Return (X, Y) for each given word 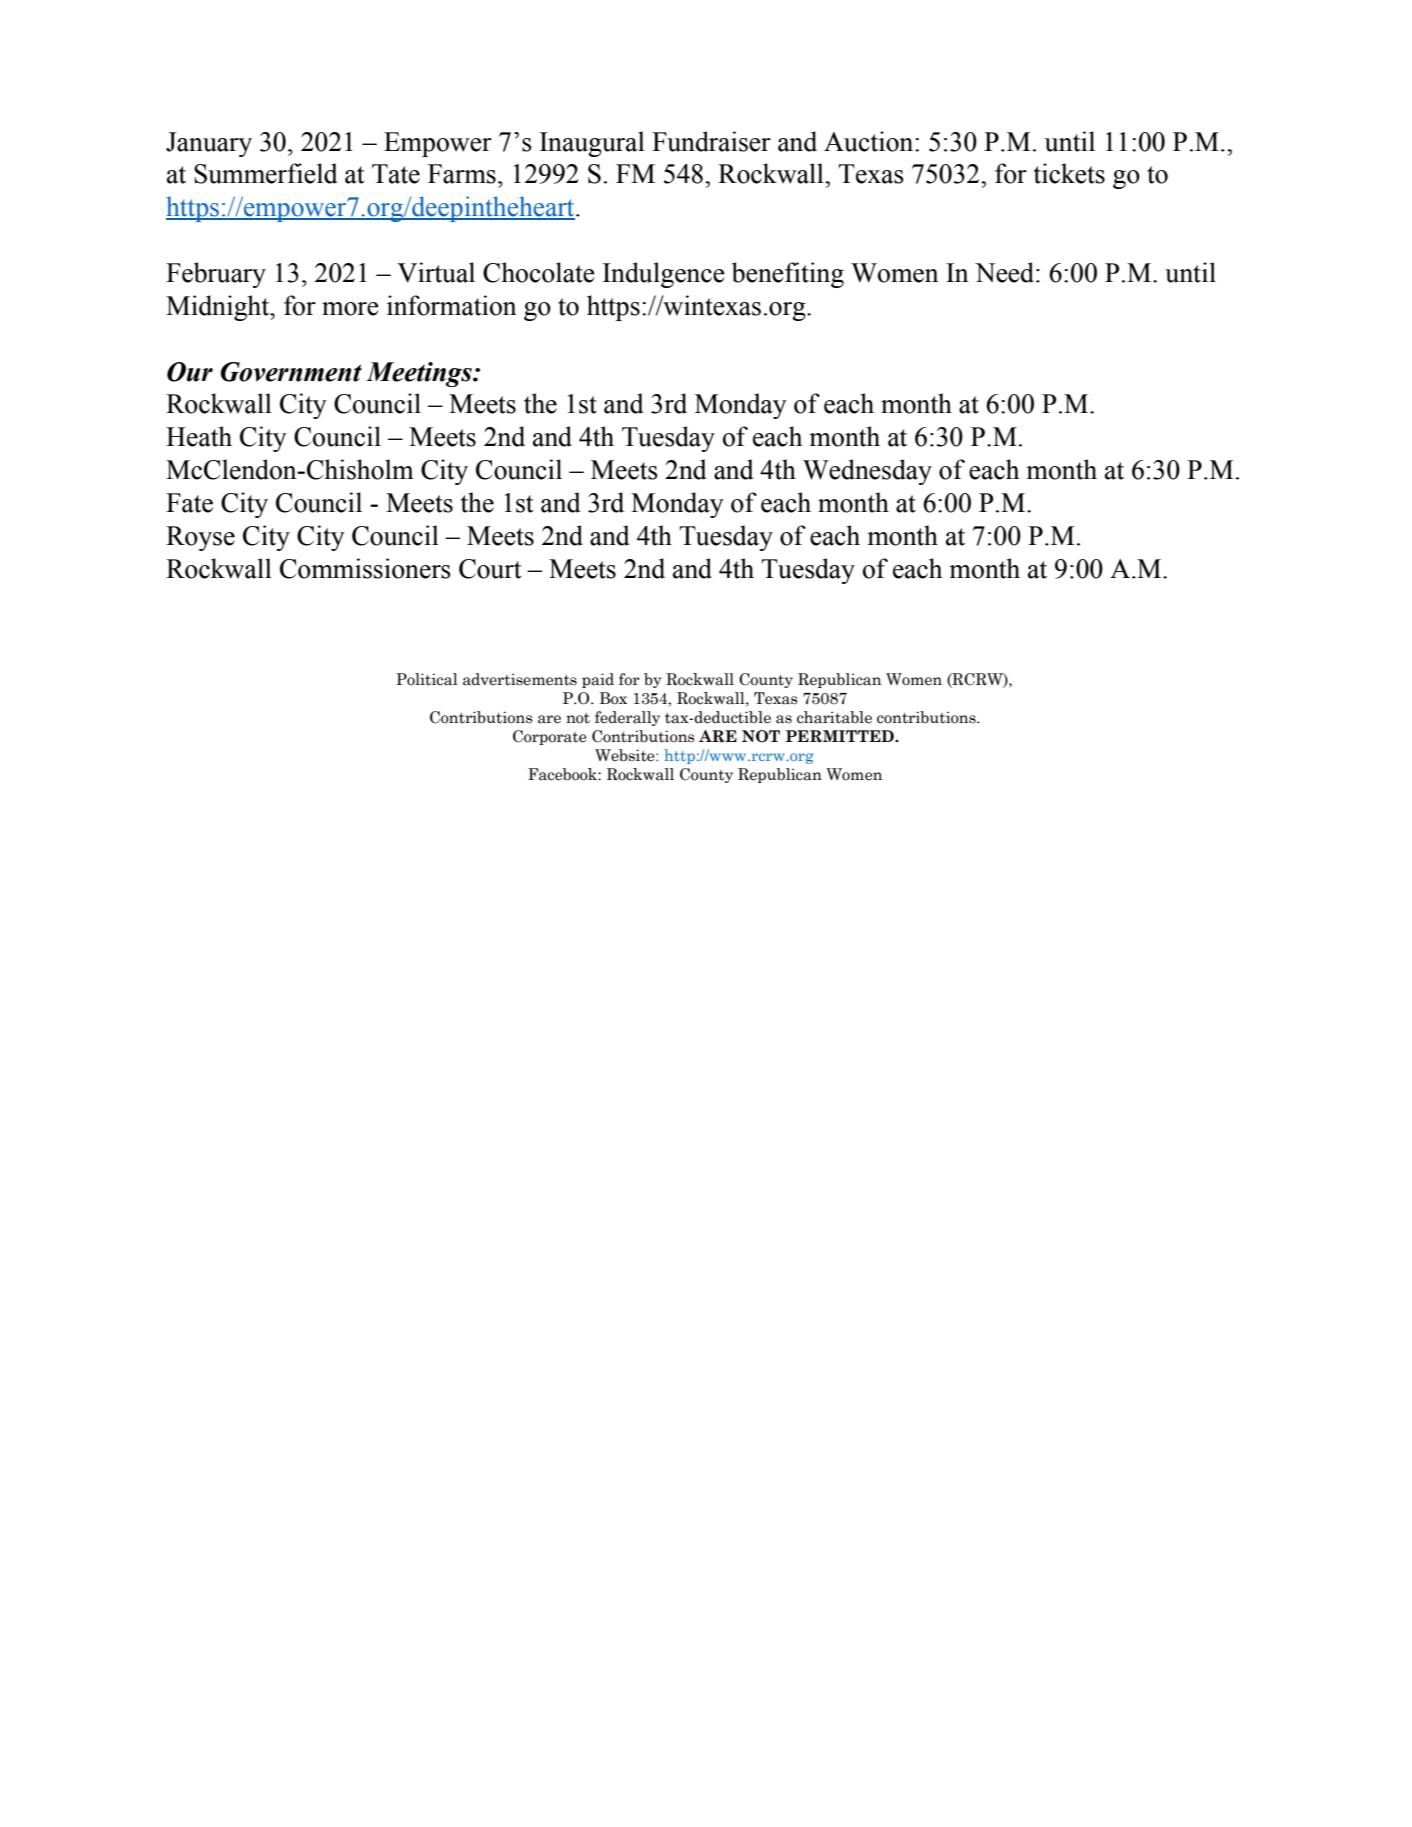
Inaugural (592, 144)
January (209, 144)
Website (626, 755)
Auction (870, 141)
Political (427, 679)
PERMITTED (841, 736)
